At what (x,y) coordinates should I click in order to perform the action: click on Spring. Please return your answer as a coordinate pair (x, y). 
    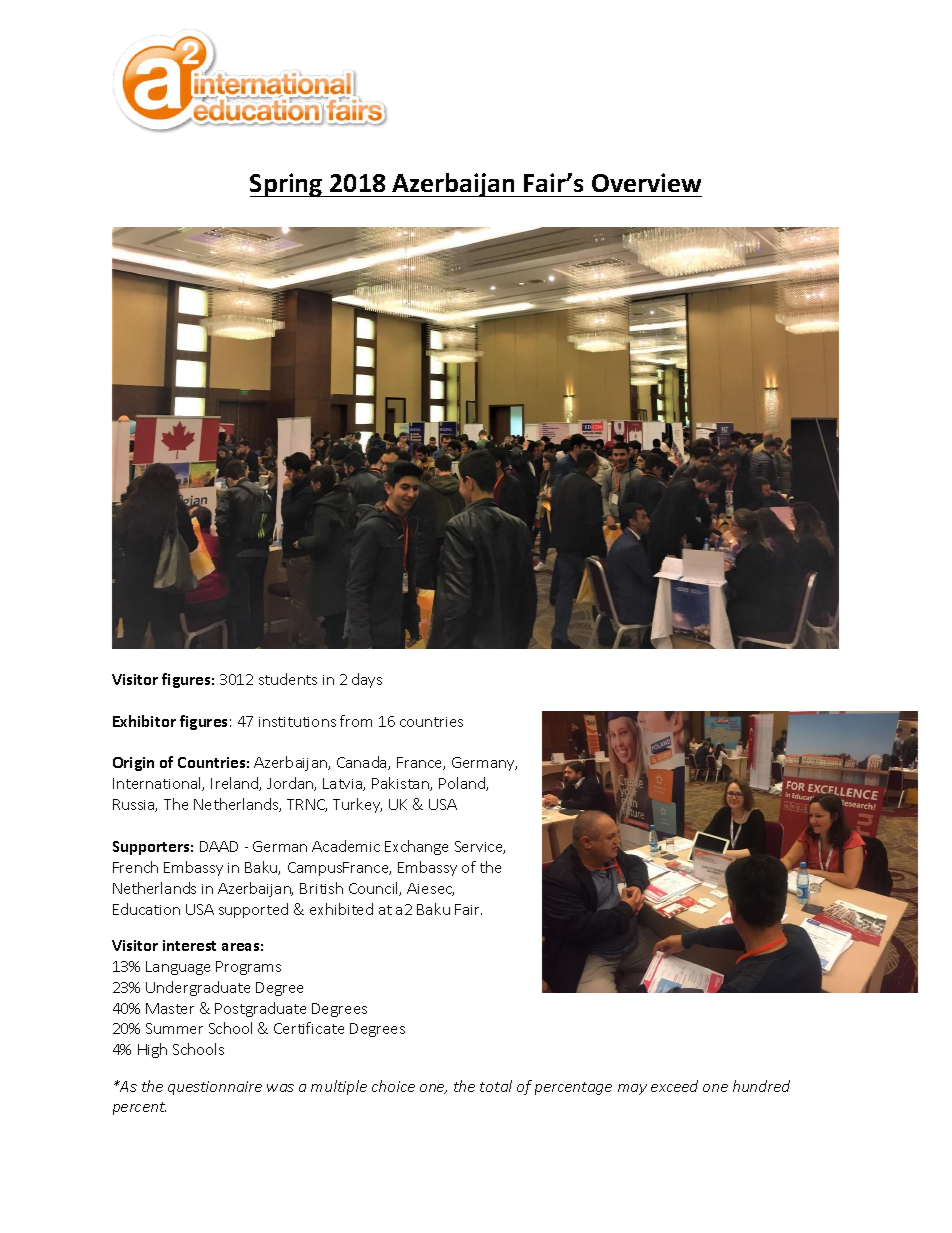
    Looking at the image, I should click on (287, 185).
